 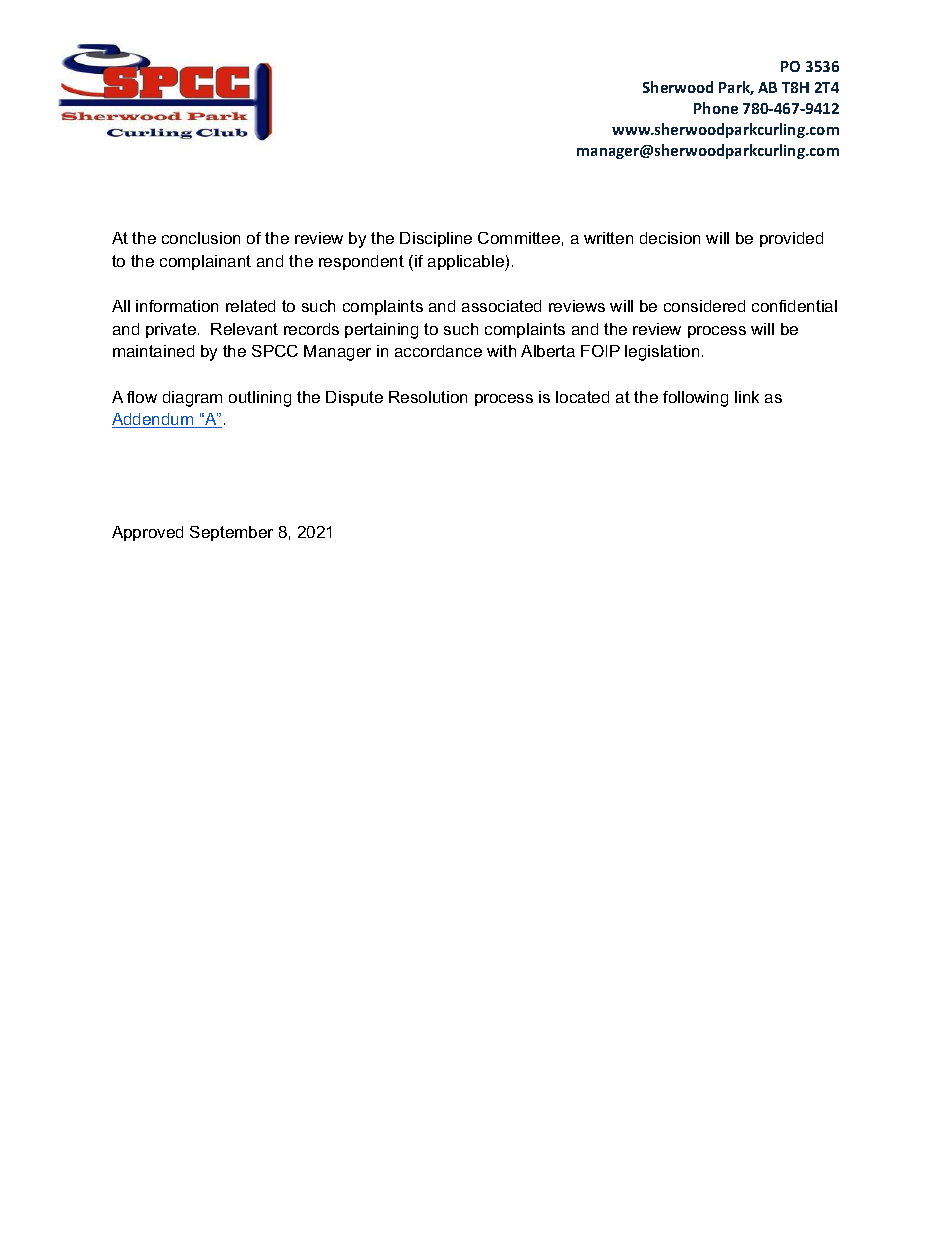 I want to click on Phone, so click(x=716, y=108).
